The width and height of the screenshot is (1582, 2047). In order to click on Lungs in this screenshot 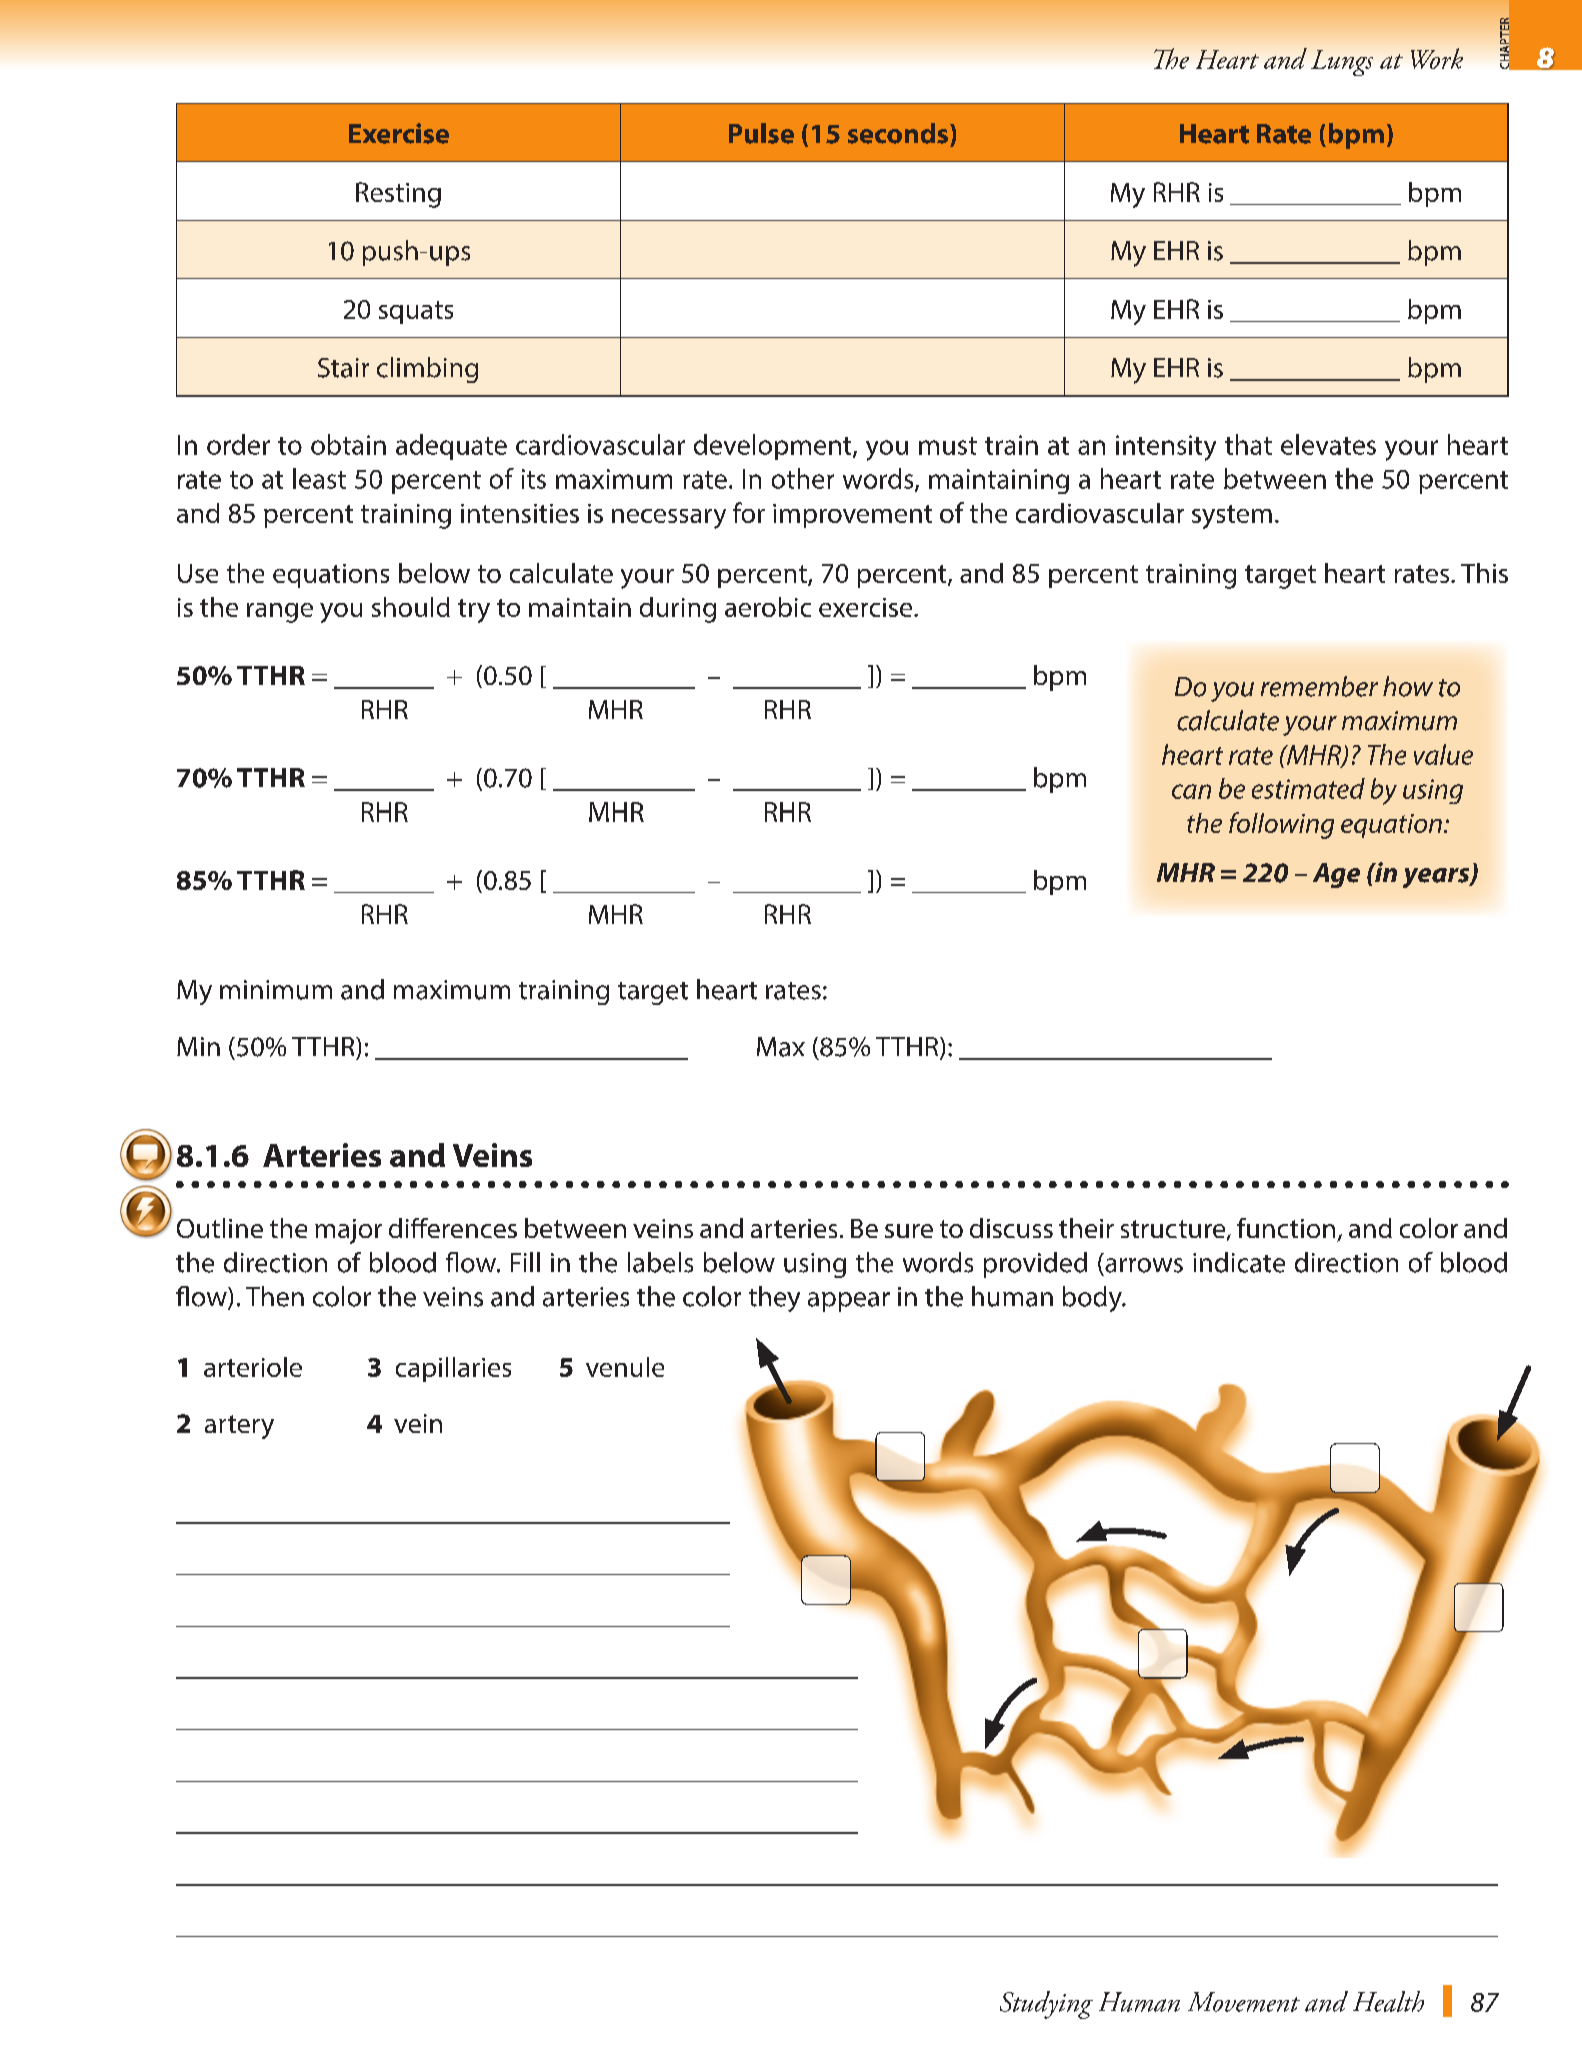, I will do `click(1342, 63)`.
